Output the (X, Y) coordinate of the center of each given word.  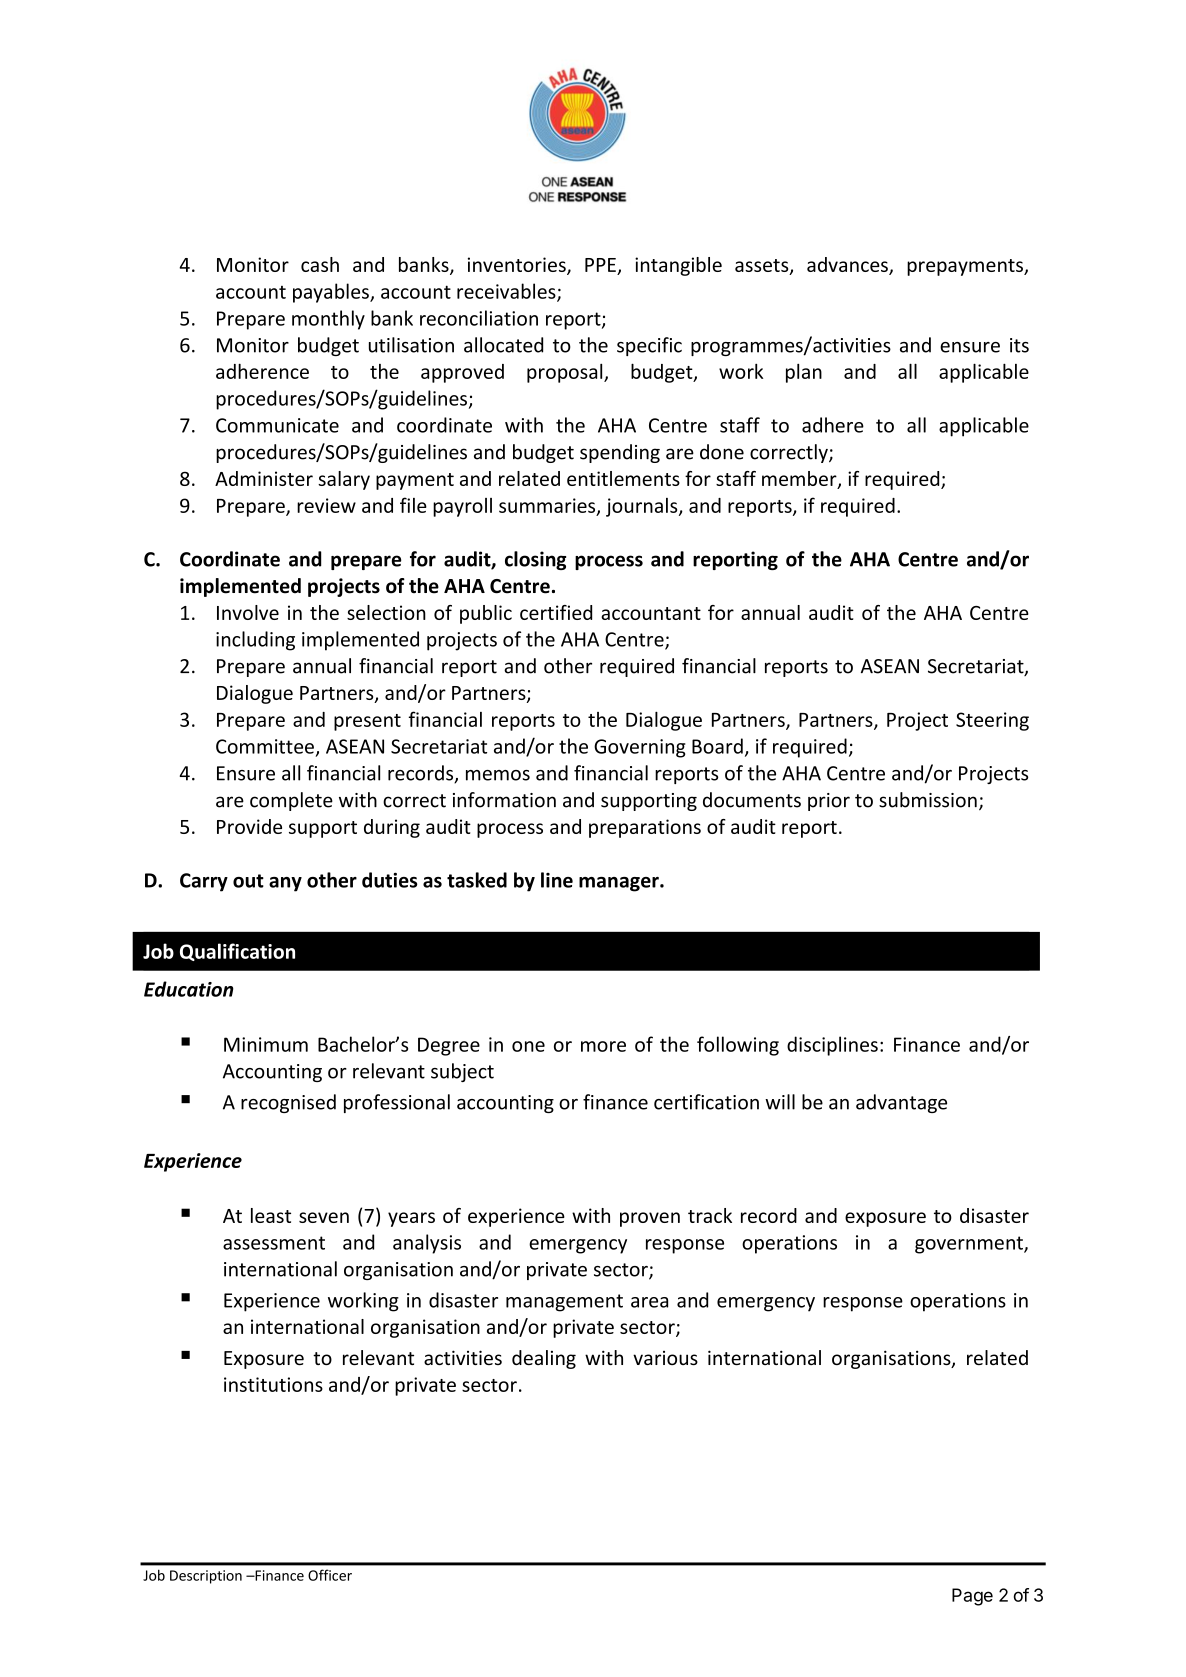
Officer (330, 1575)
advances (848, 266)
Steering (992, 721)
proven (650, 1219)
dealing (544, 1359)
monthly (328, 320)
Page (972, 1597)
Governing (640, 748)
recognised (288, 1103)
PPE (600, 265)
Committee (265, 746)
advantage (901, 1103)
